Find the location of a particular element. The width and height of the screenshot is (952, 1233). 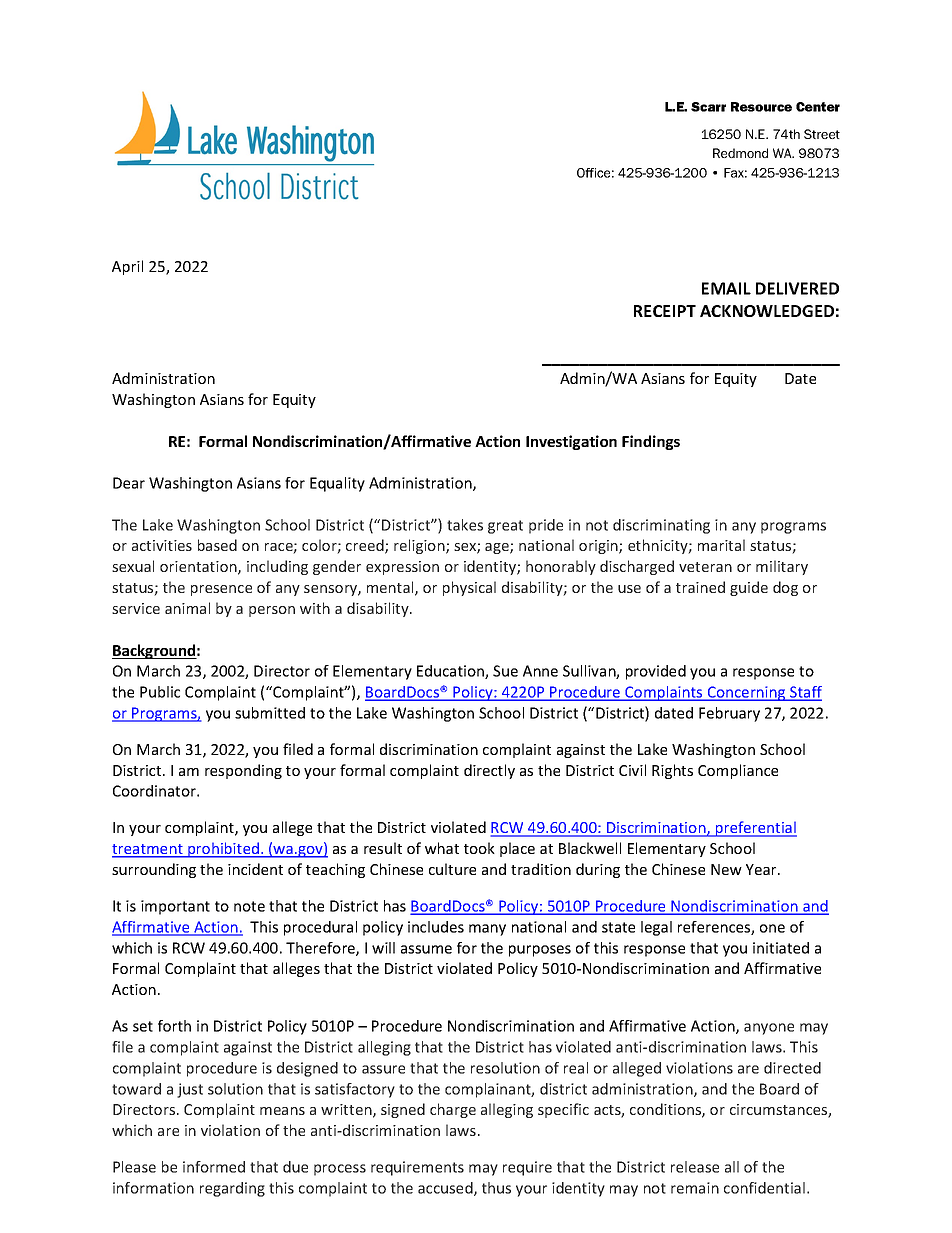

Resource is located at coordinates (761, 107).
